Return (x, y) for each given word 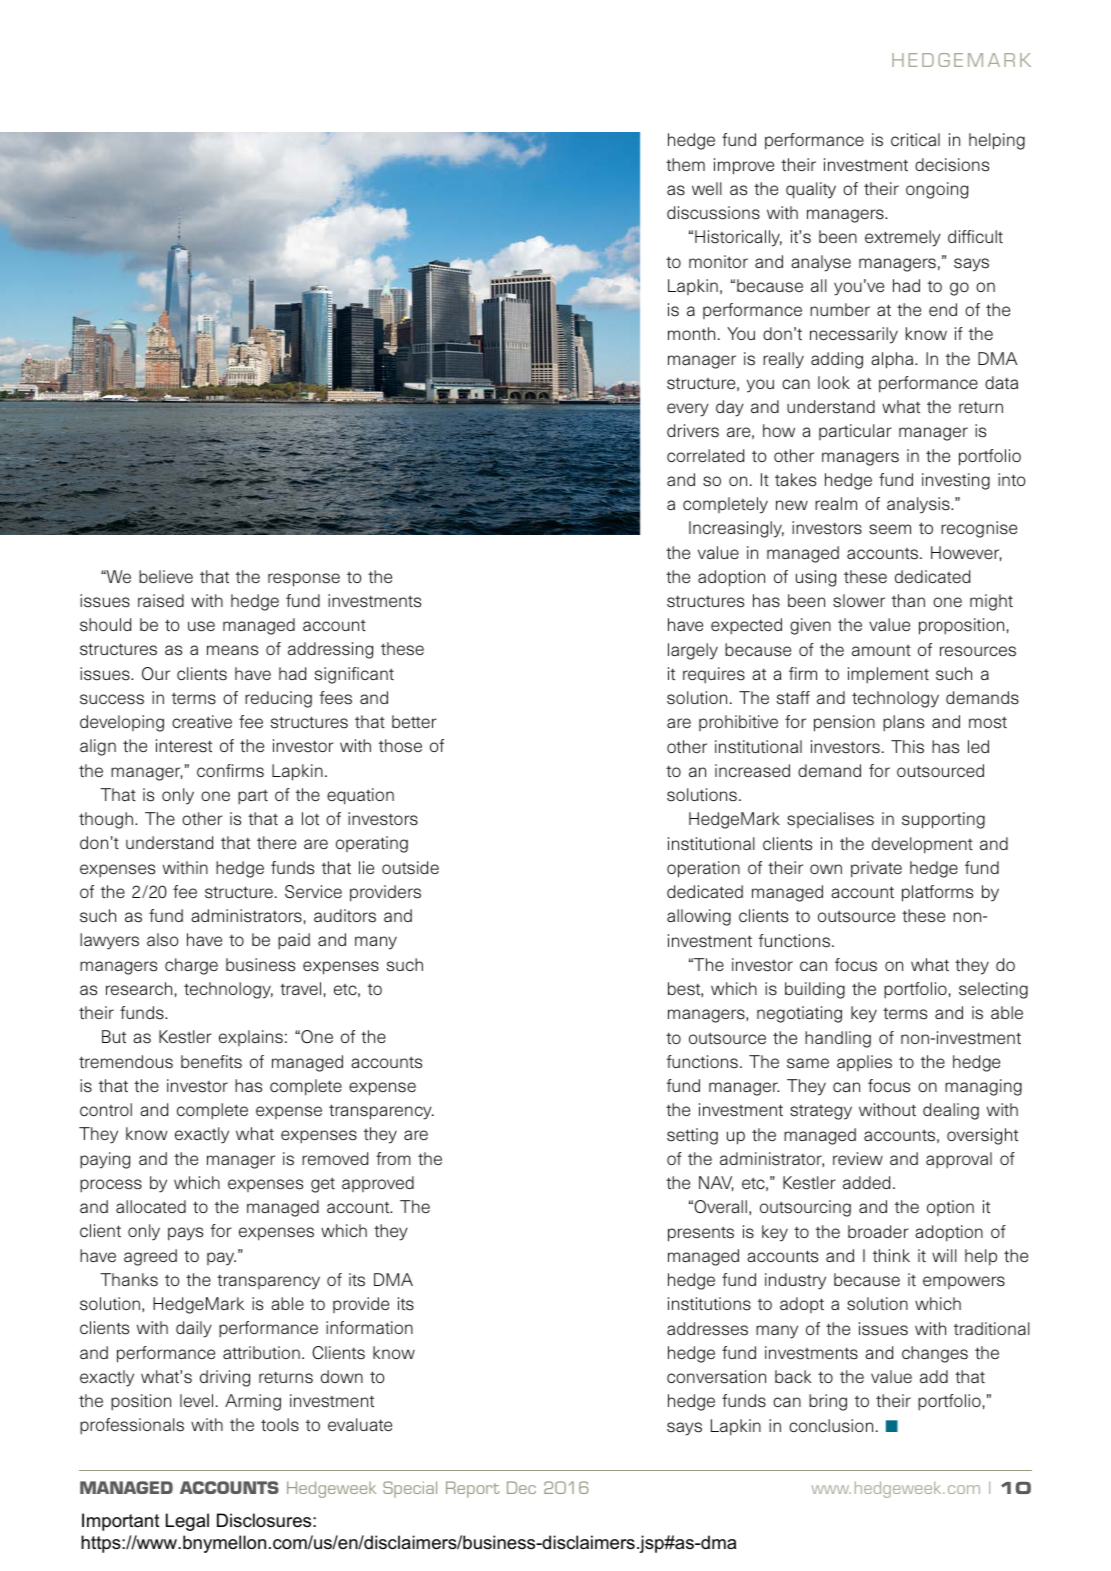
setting (692, 1136)
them (685, 164)
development (922, 845)
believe (166, 576)
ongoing (937, 190)
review (858, 1158)
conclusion (831, 1426)
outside (410, 868)
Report (472, 1489)
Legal (187, 1522)
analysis (919, 505)
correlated (705, 455)
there (276, 842)
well (707, 188)
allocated (151, 1206)
